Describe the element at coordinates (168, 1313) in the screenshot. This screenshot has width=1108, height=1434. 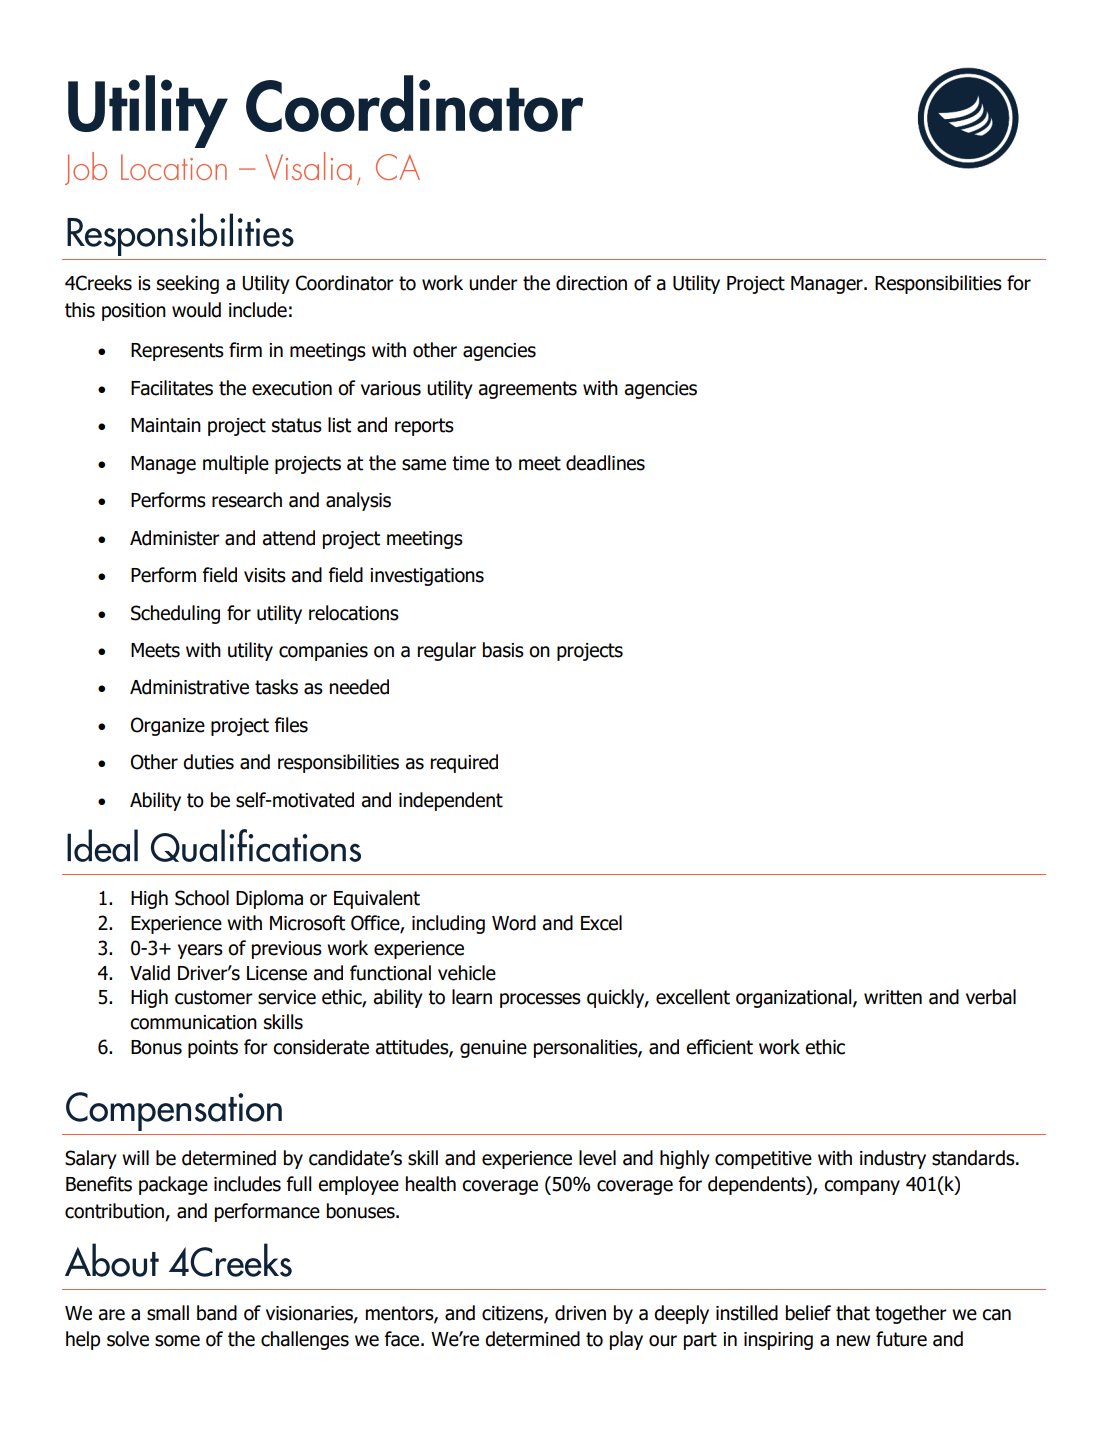
I see `small` at that location.
